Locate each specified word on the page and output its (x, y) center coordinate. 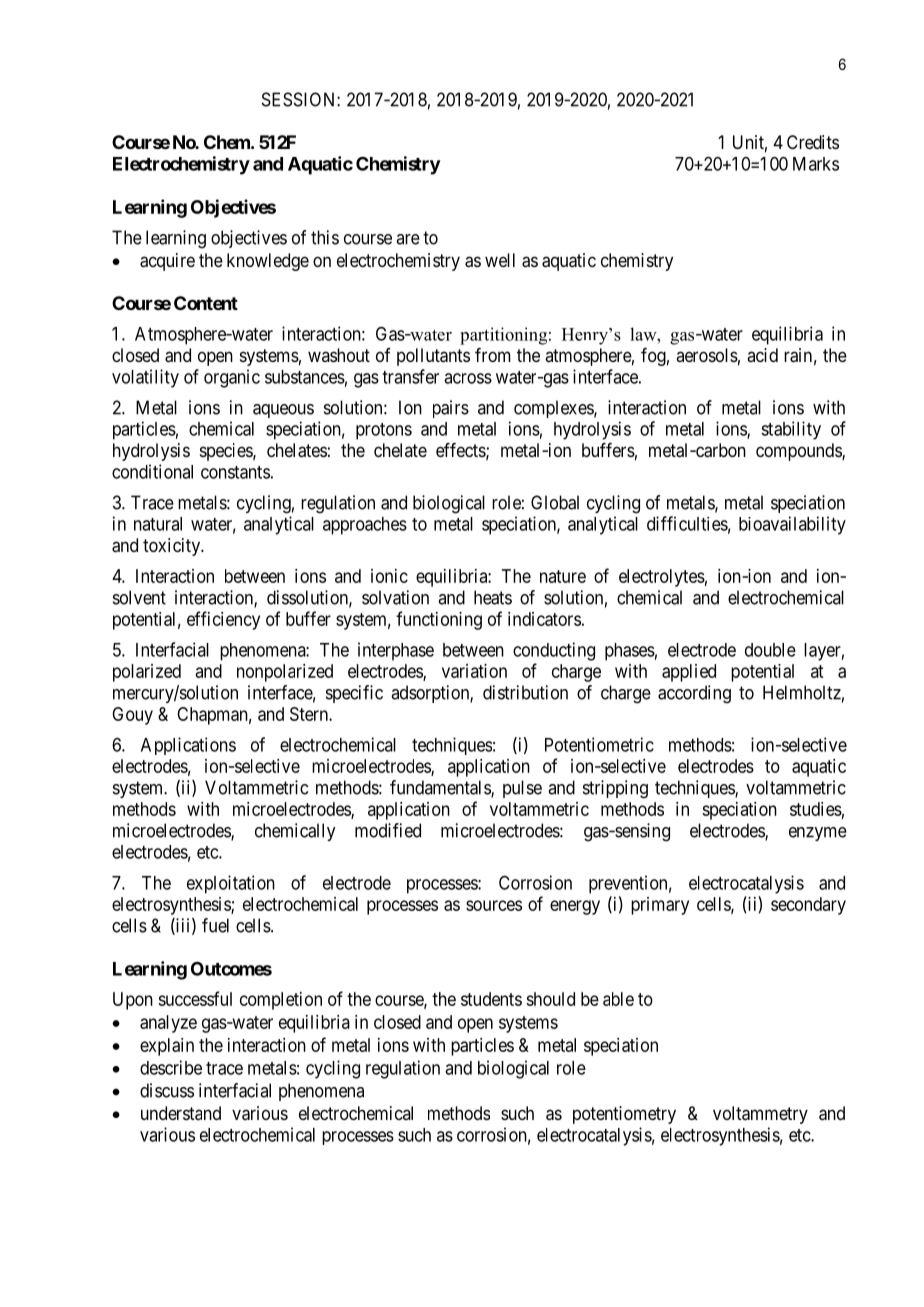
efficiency (223, 620)
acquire (167, 262)
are (408, 239)
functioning (439, 620)
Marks (816, 164)
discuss (167, 1090)
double (770, 650)
